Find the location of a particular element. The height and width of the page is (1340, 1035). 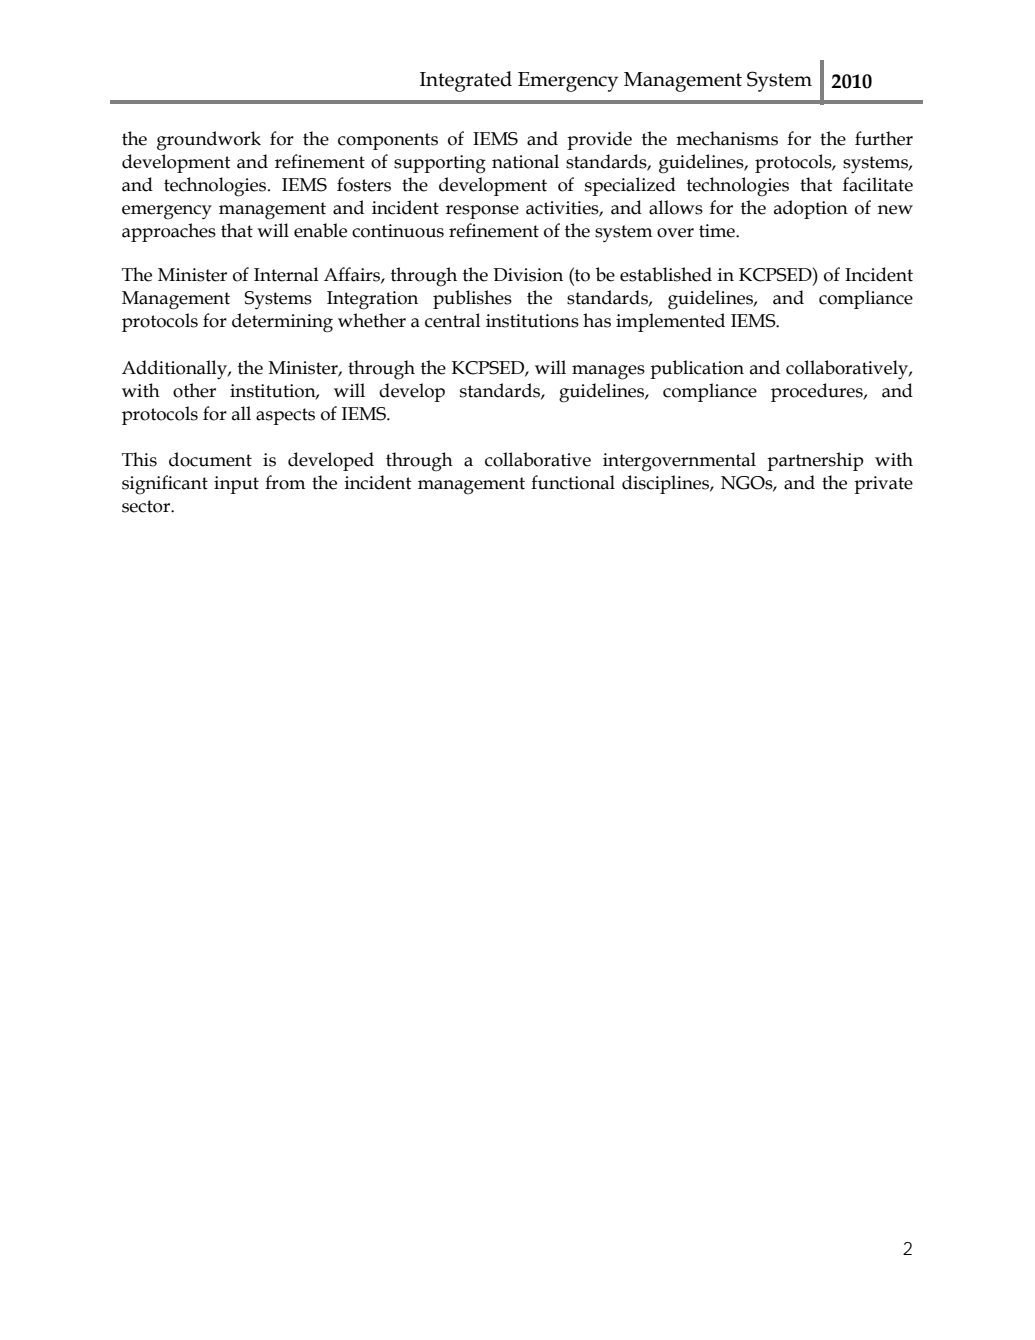

functional is located at coordinates (573, 482).
